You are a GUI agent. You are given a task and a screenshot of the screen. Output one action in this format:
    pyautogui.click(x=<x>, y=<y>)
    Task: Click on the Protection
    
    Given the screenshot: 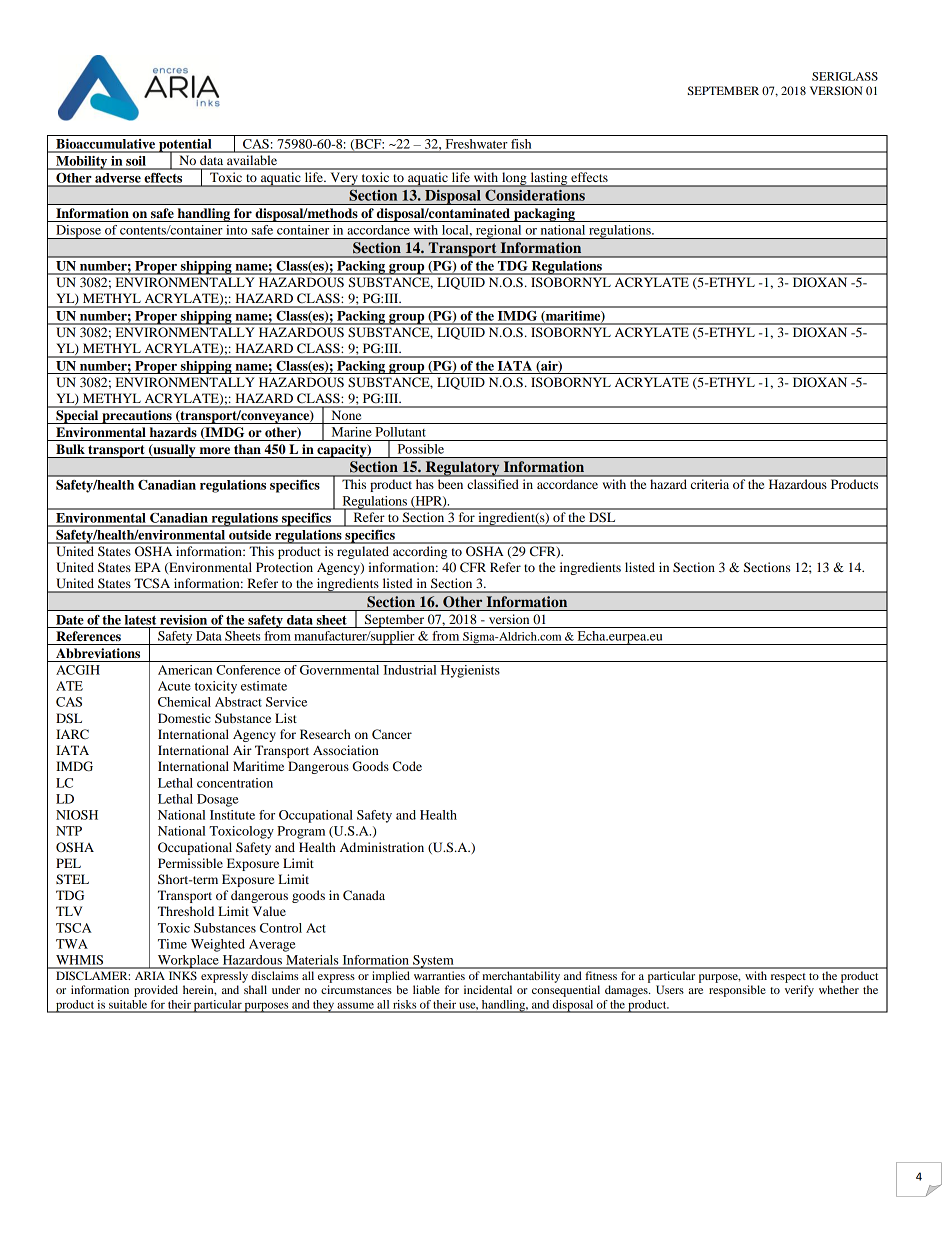 What is the action you would take?
    pyautogui.click(x=284, y=567)
